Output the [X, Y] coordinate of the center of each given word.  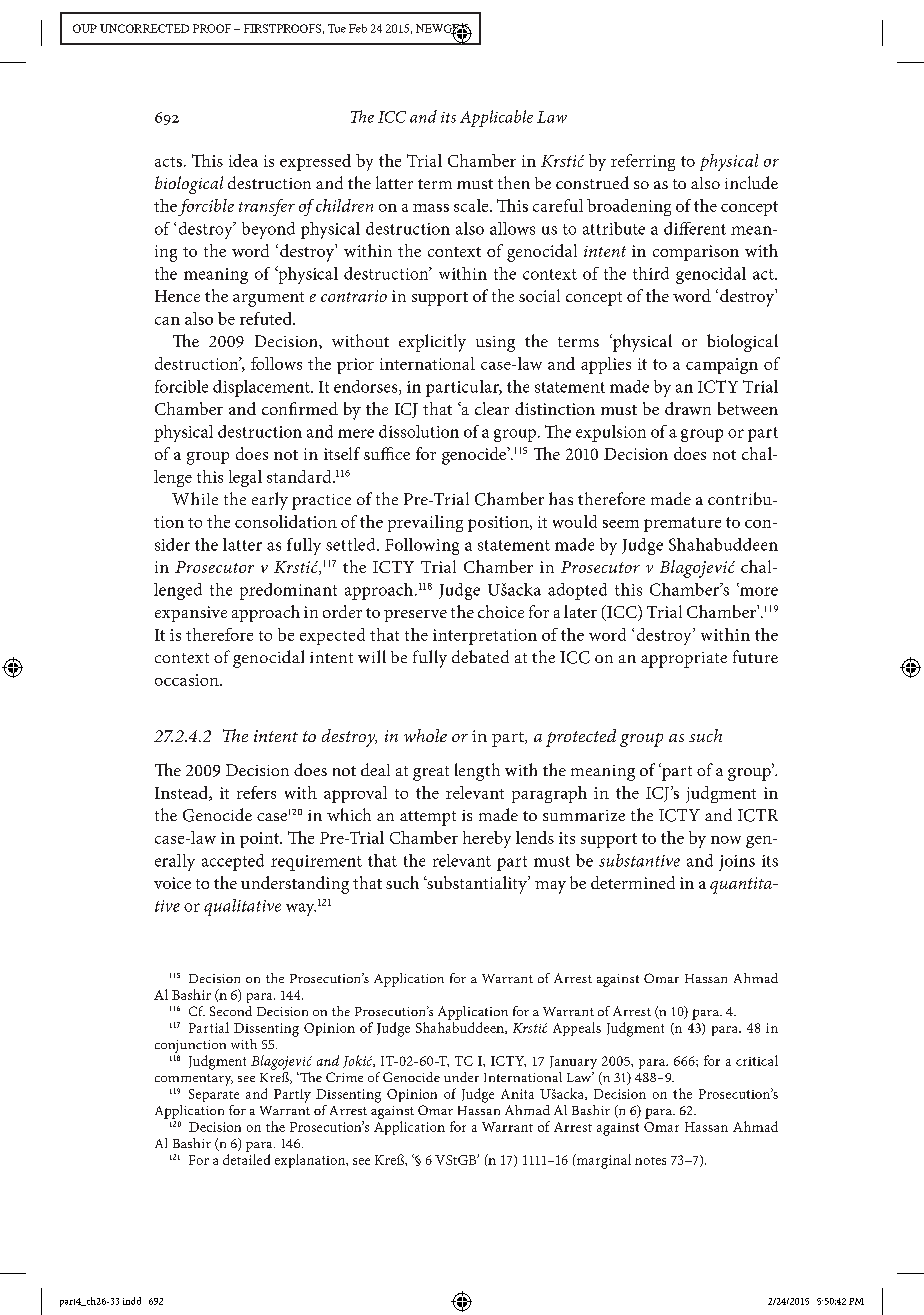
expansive [191, 614]
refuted [267, 318]
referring [643, 162]
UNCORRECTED [144, 28]
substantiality [477, 885]
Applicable [496, 118]
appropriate [684, 660]
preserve [415, 616]
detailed [246, 1159]
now [726, 840]
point [260, 840]
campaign [722, 366]
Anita [517, 1094]
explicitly [432, 343]
